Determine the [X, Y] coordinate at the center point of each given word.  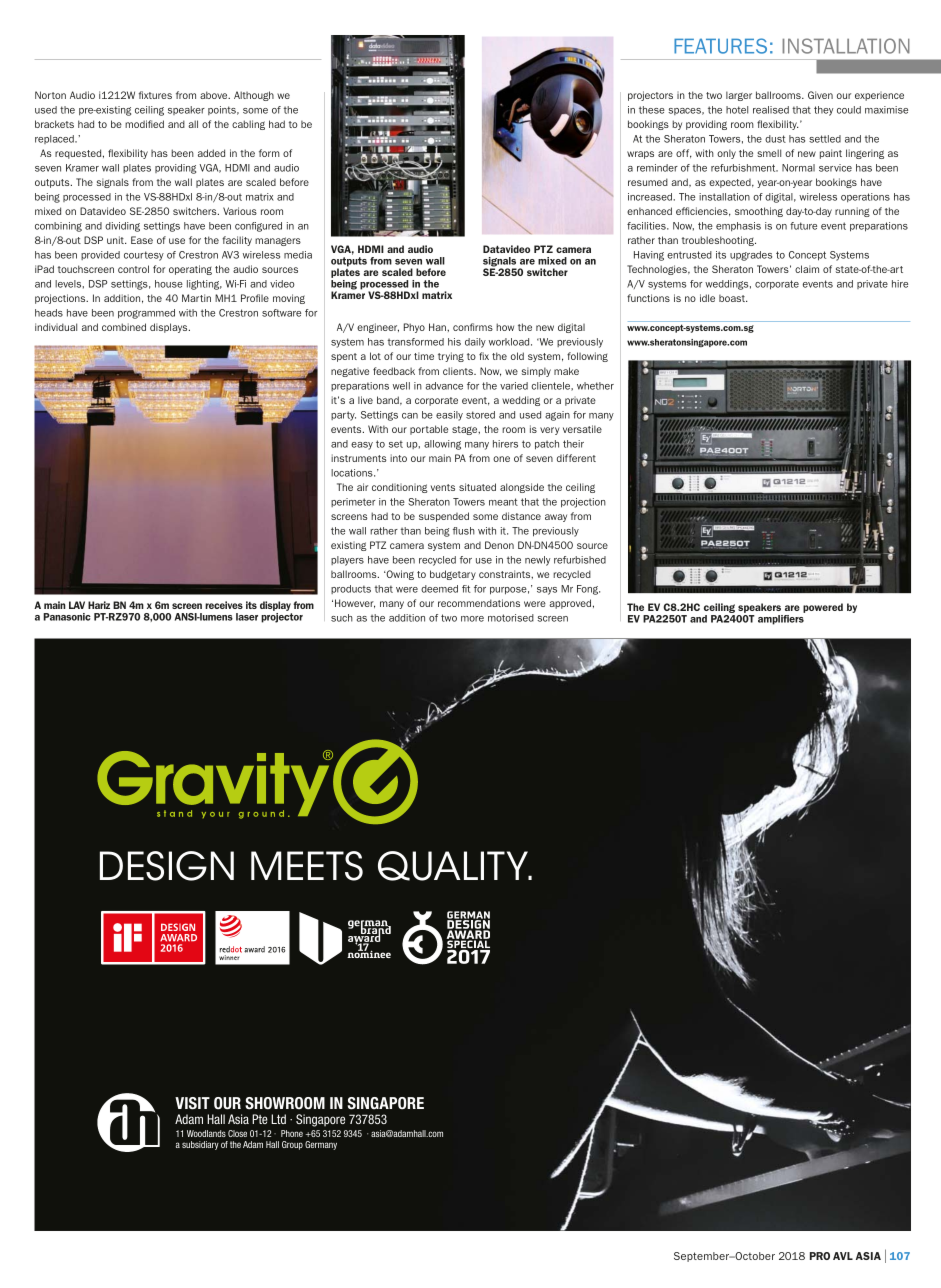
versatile [582, 429]
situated [477, 487]
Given [820, 95]
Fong [588, 590]
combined [124, 327]
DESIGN [167, 866]
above [215, 95]
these [652, 110]
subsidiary [200, 1145]
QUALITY [454, 866]
